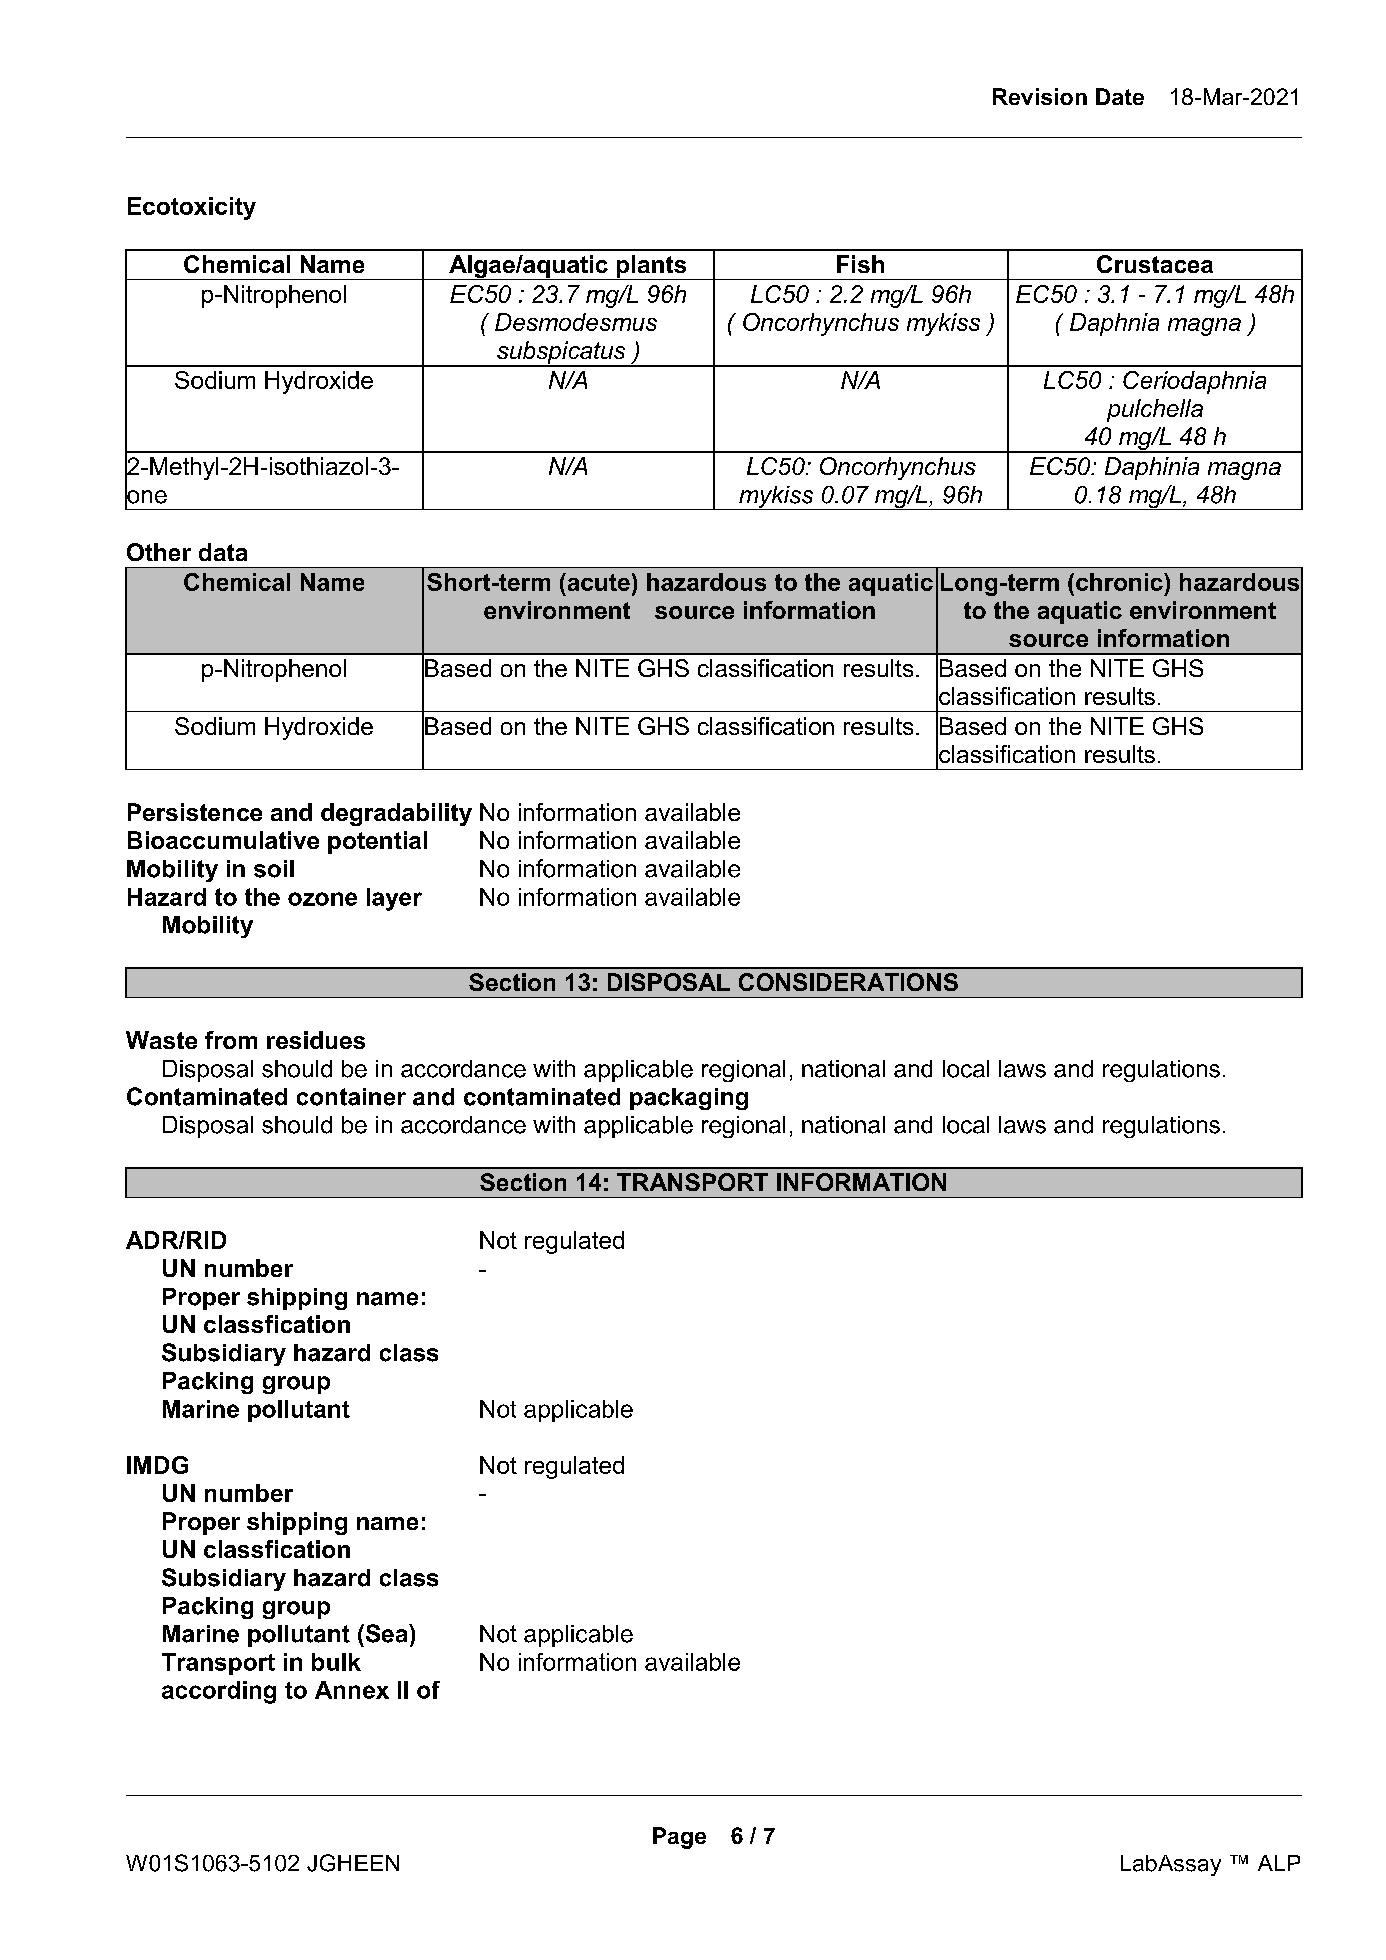  I want to click on Annex, so click(352, 1690).
